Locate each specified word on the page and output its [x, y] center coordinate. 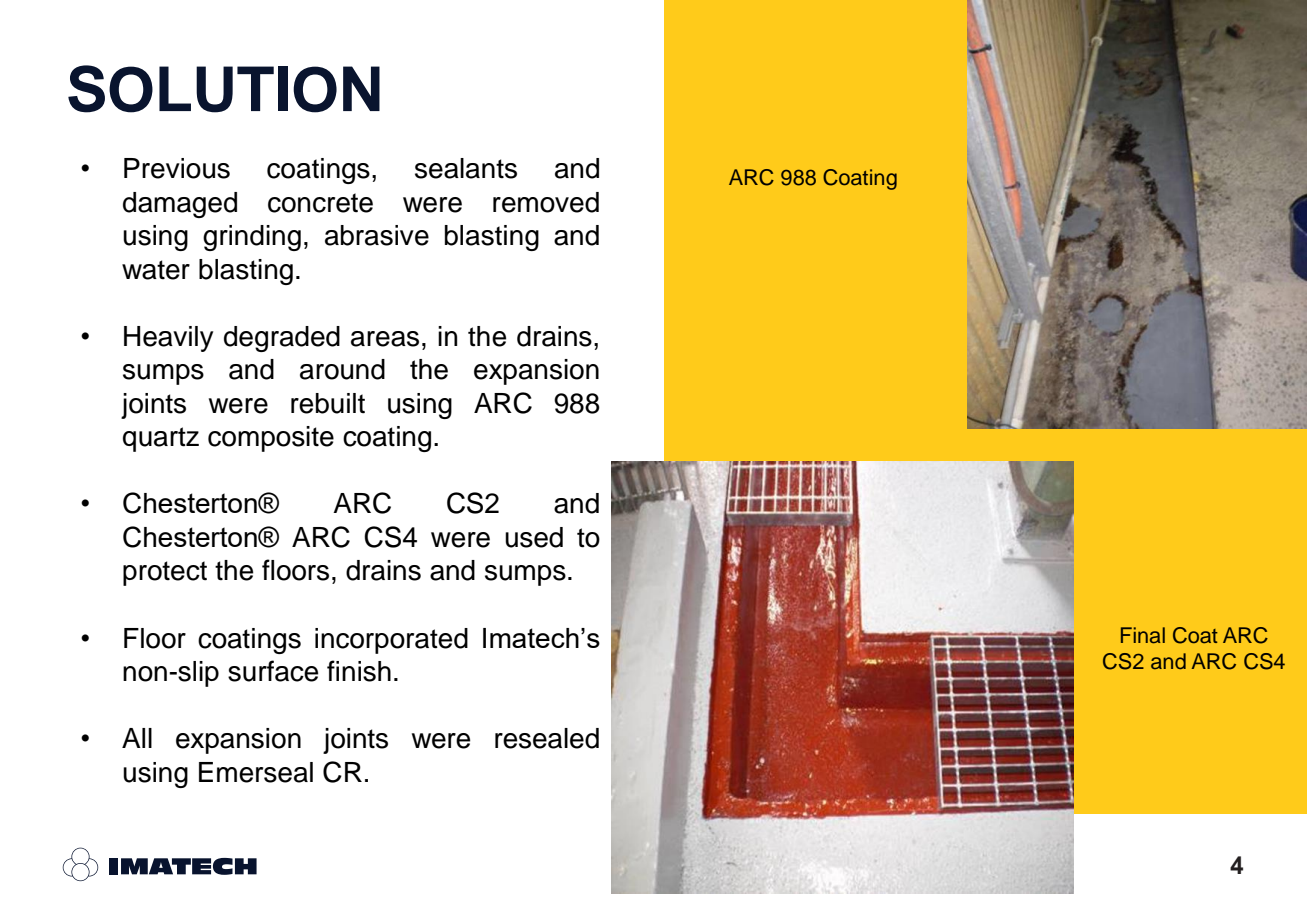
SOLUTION [224, 89]
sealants [466, 168]
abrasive [377, 235]
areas [385, 339]
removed [546, 202]
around [342, 369]
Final [1143, 635]
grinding [252, 238]
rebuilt [328, 403]
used [534, 537]
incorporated [391, 641]
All [137, 738]
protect [165, 573]
